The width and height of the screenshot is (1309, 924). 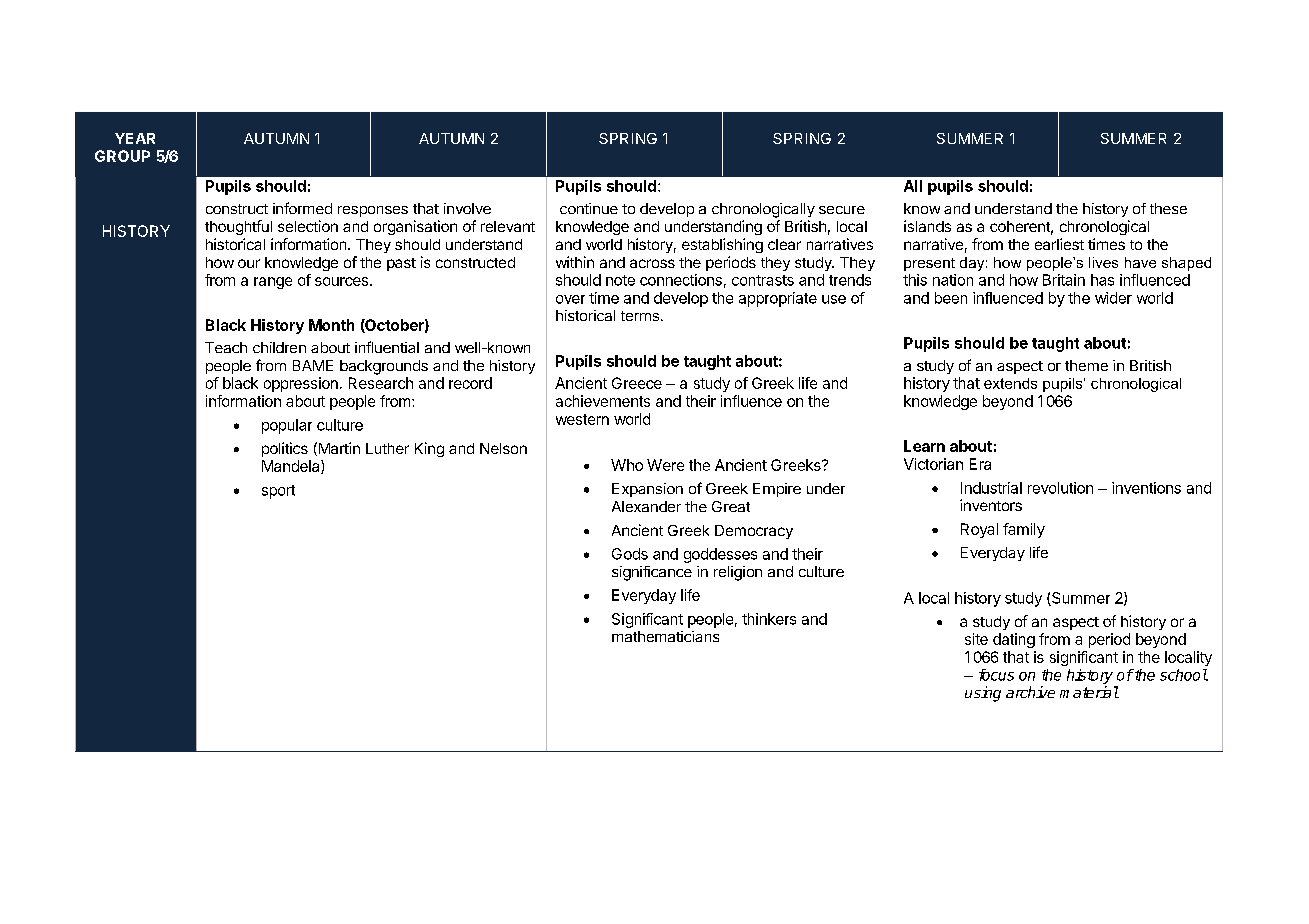 I want to click on lives, so click(x=1103, y=262).
